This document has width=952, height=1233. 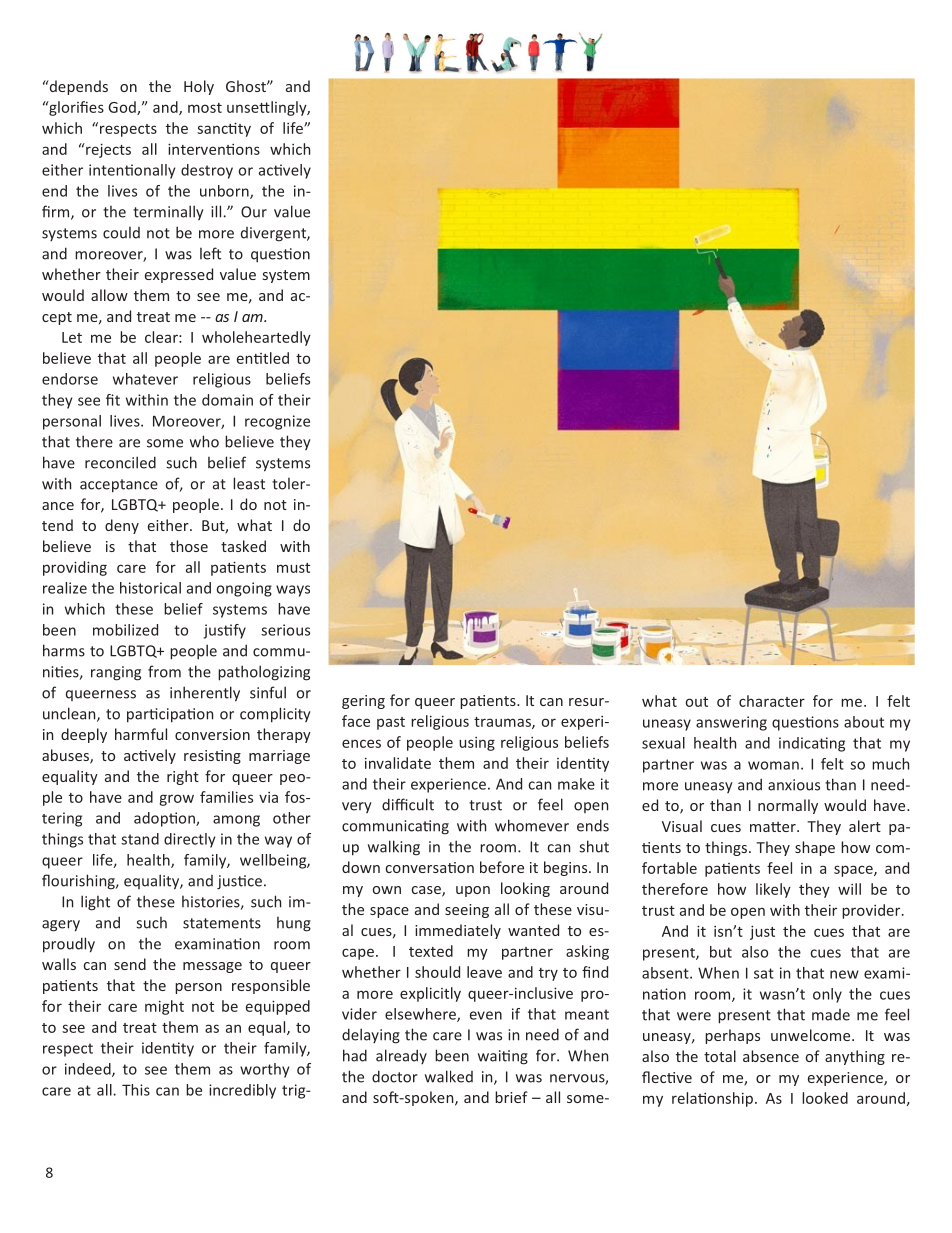 I want to click on most, so click(x=205, y=108).
